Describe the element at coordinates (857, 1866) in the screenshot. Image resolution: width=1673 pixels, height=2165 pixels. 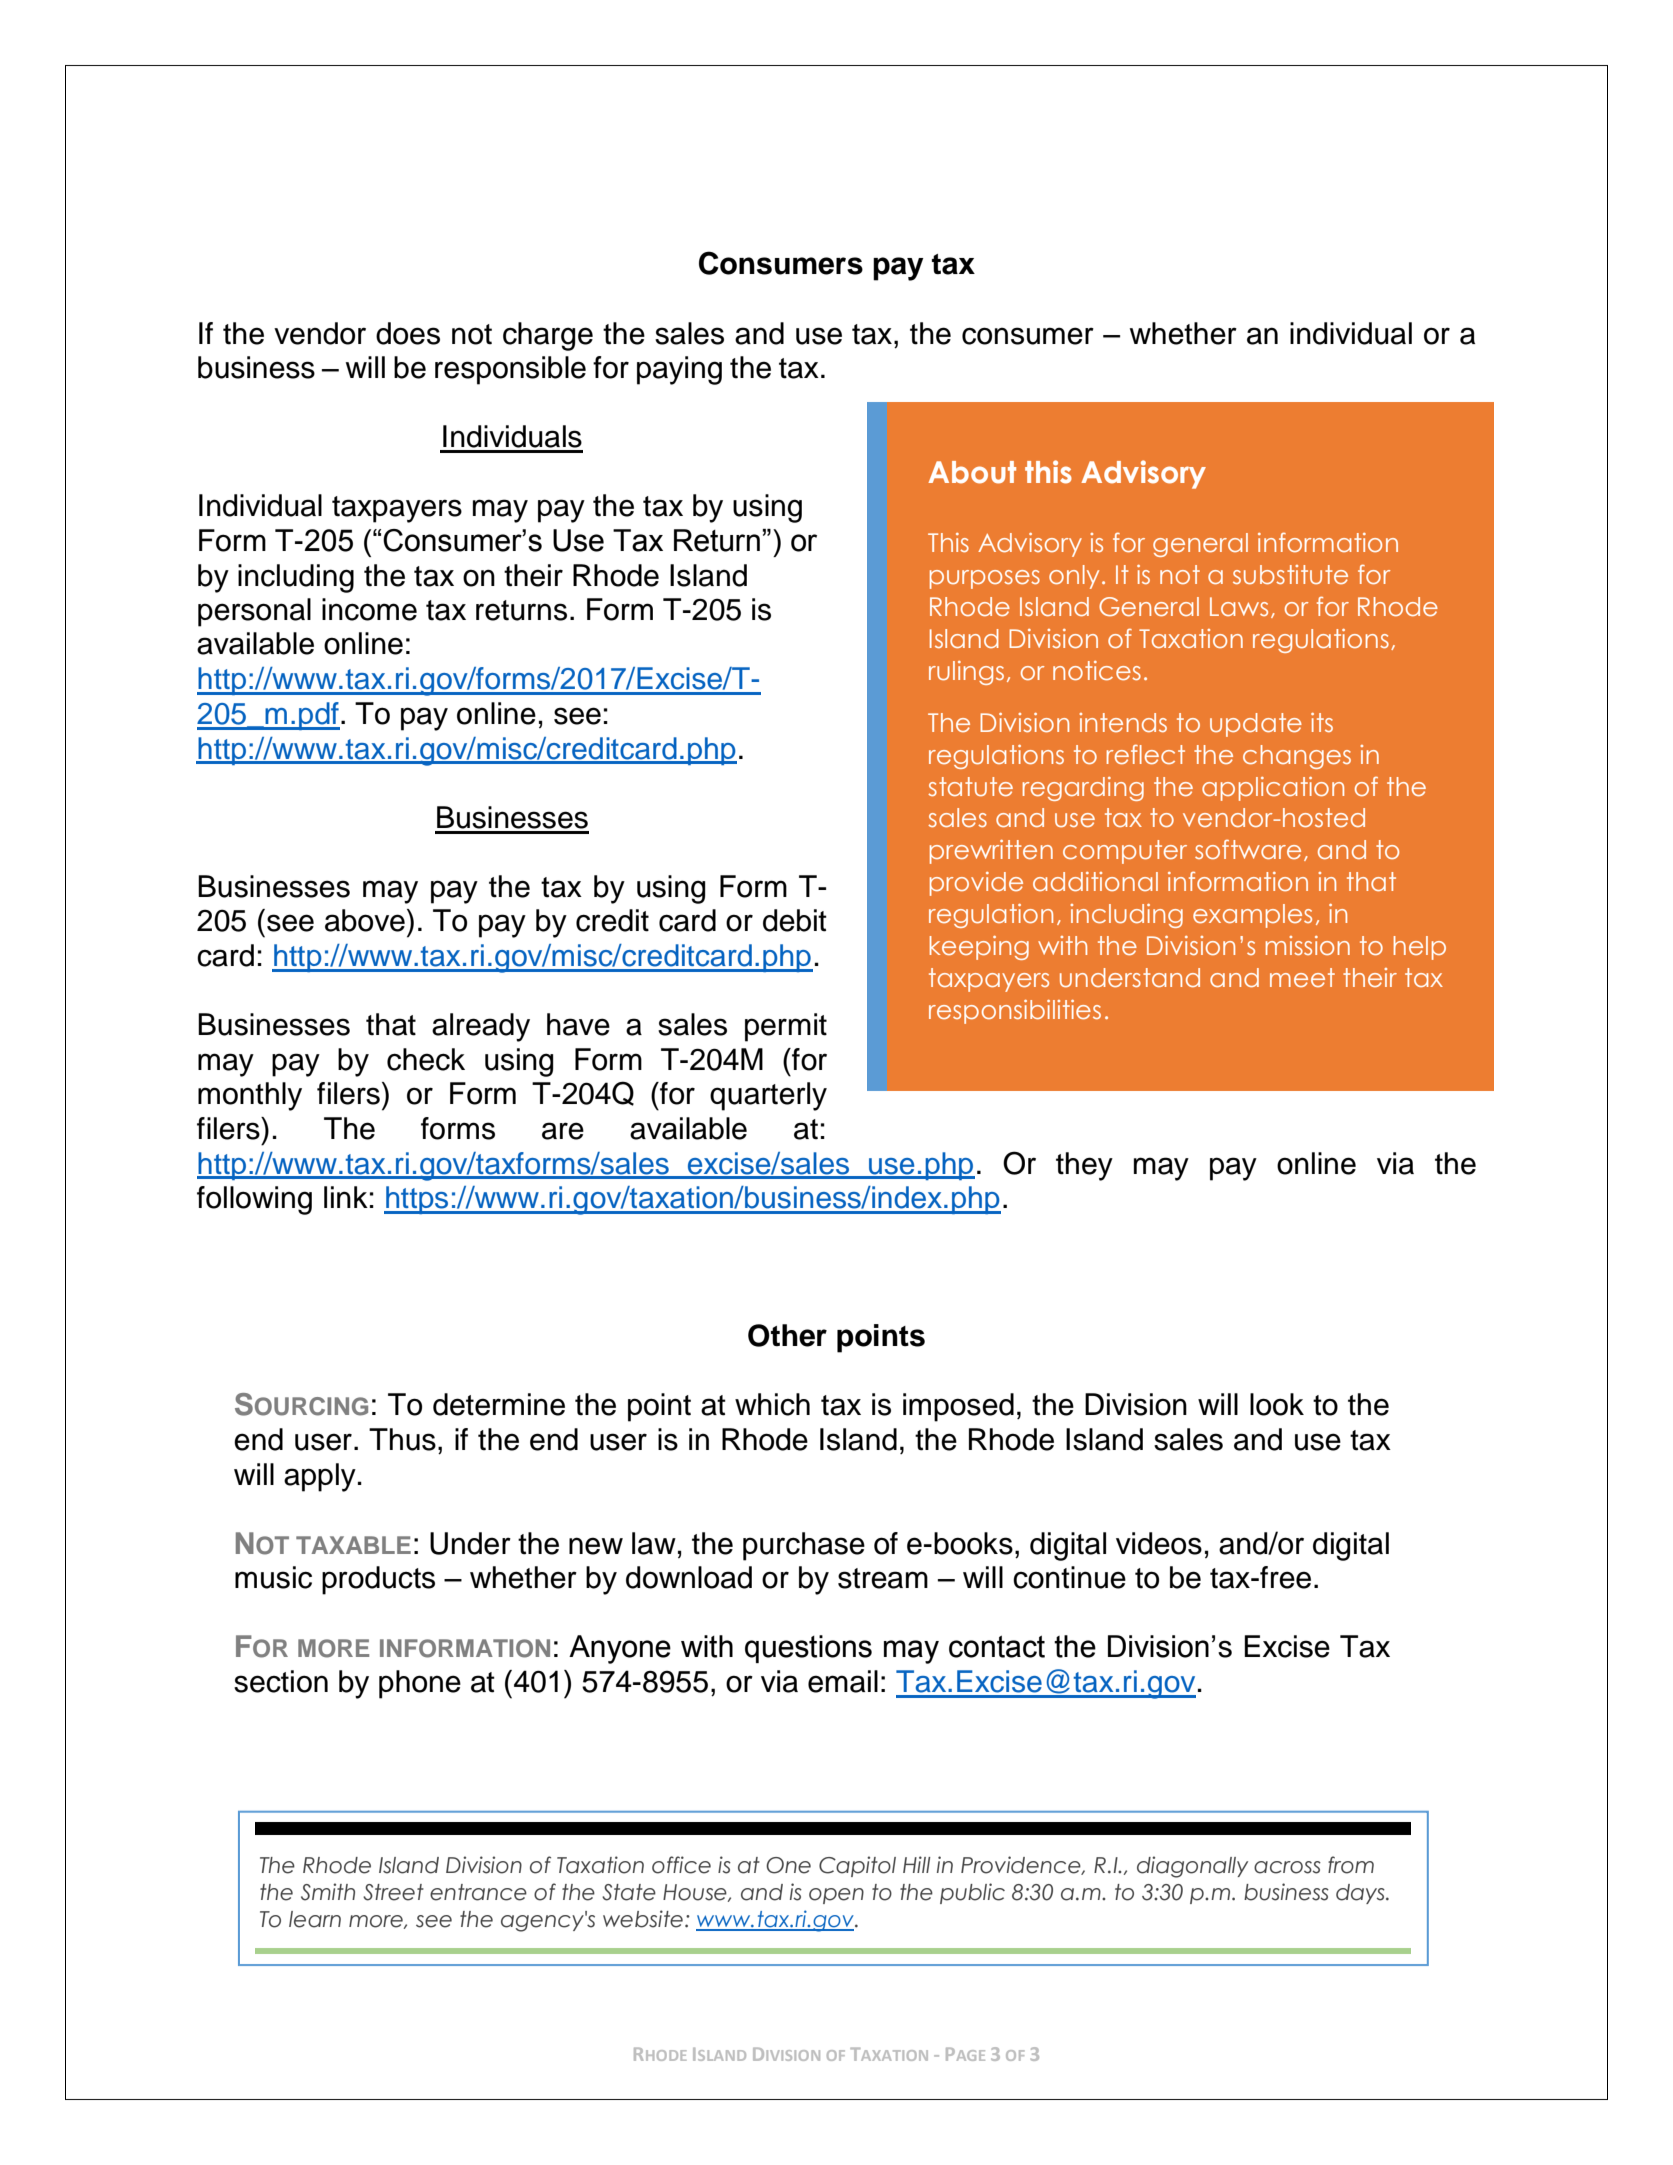
I see `Capitol` at that location.
